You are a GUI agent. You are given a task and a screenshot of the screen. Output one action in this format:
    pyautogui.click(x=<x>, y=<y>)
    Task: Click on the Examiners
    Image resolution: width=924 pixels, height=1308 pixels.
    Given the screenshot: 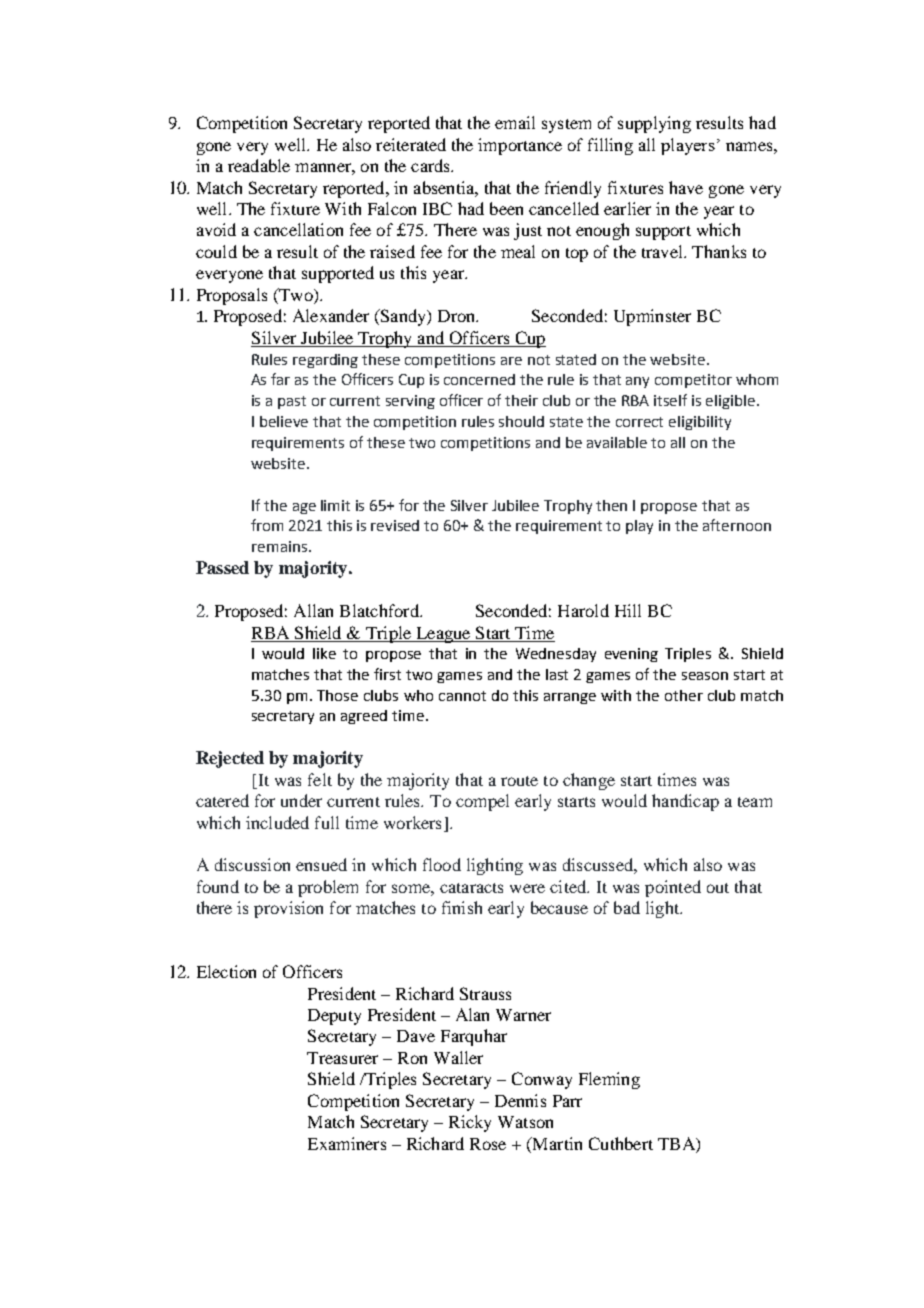 What is the action you would take?
    pyautogui.click(x=347, y=1143)
